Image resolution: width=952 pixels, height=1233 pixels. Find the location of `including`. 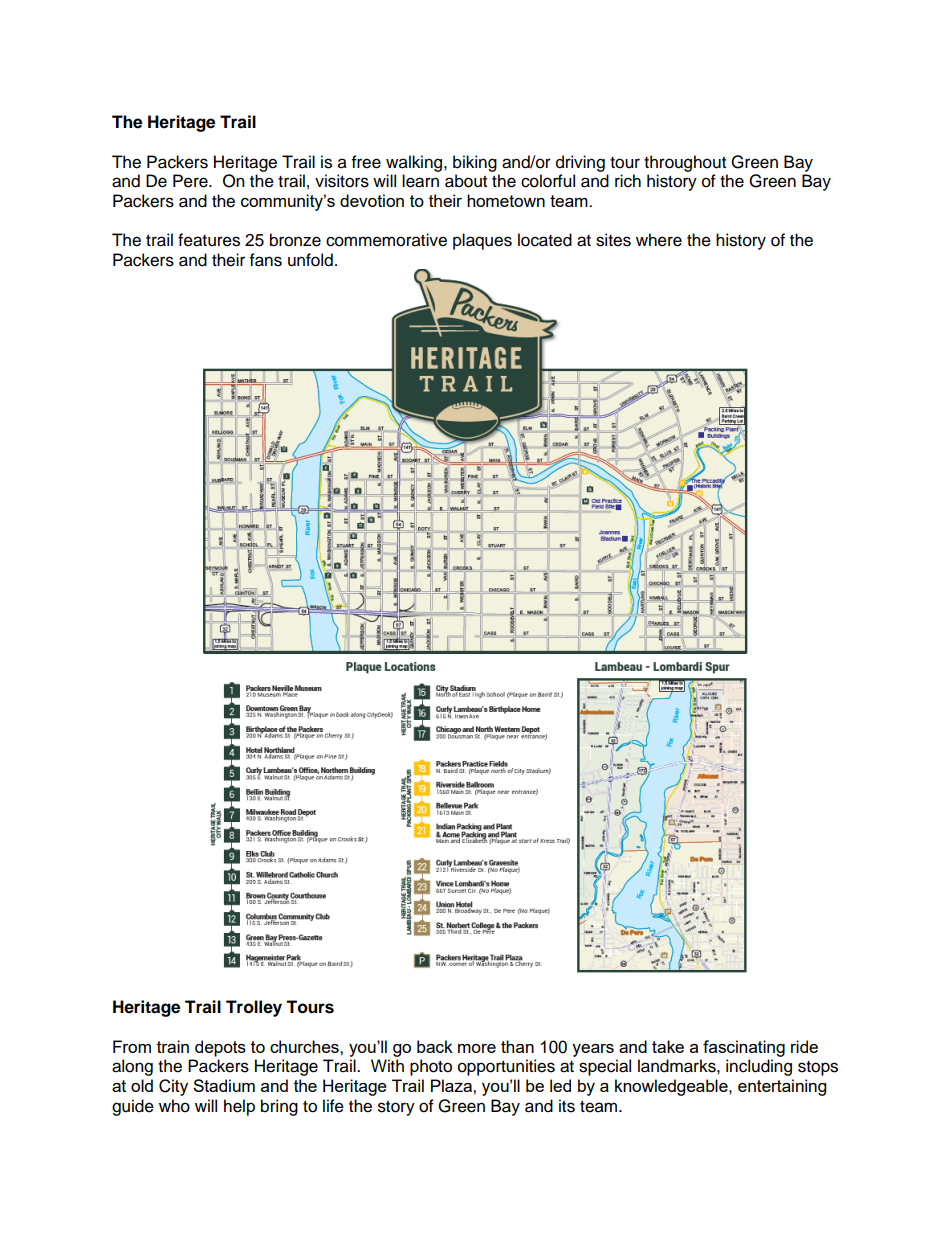

including is located at coordinates (759, 1067).
